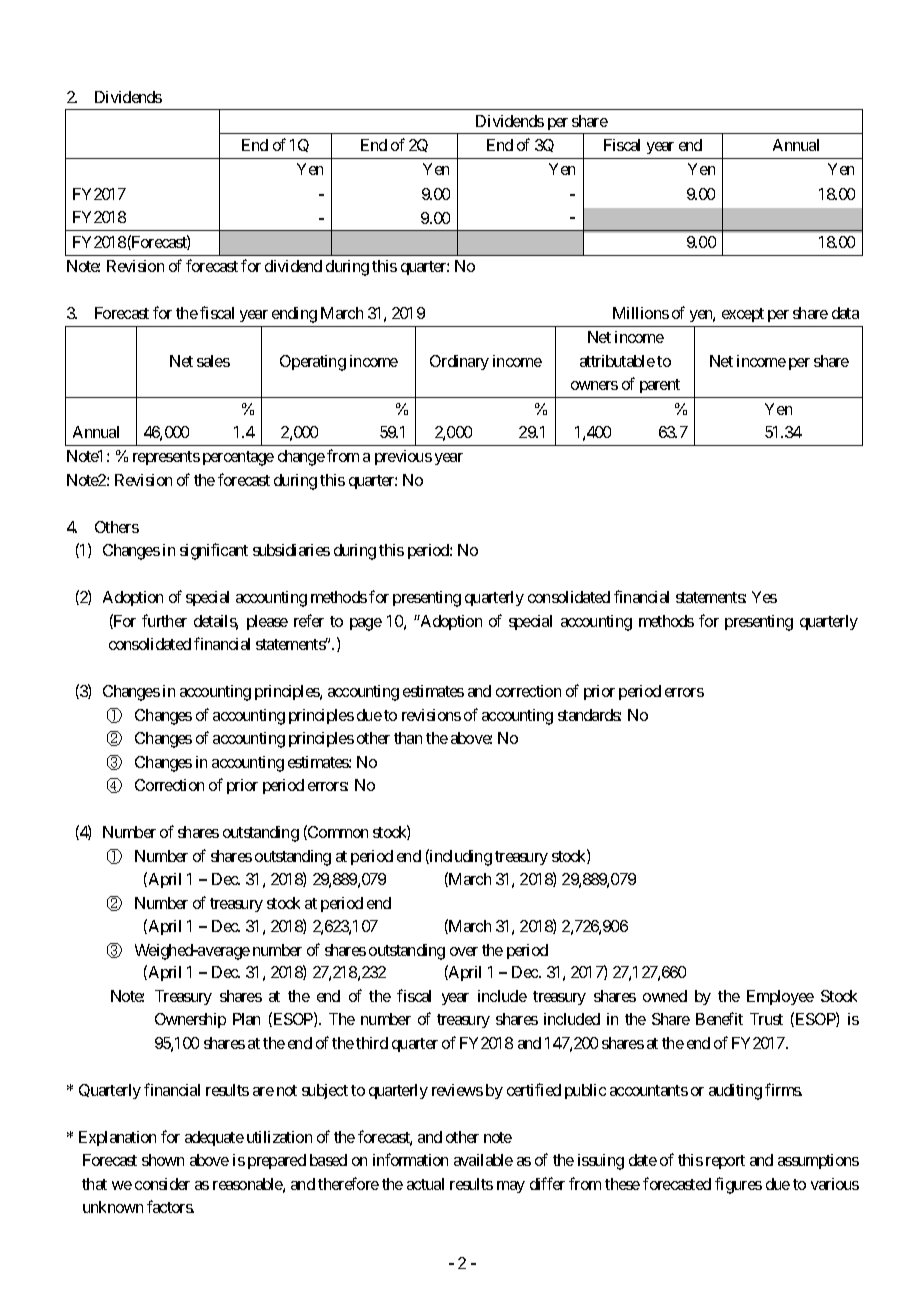 The height and width of the document is (1308, 924). What do you see at coordinates (162, 1184) in the document?
I see `consider` at bounding box center [162, 1184].
